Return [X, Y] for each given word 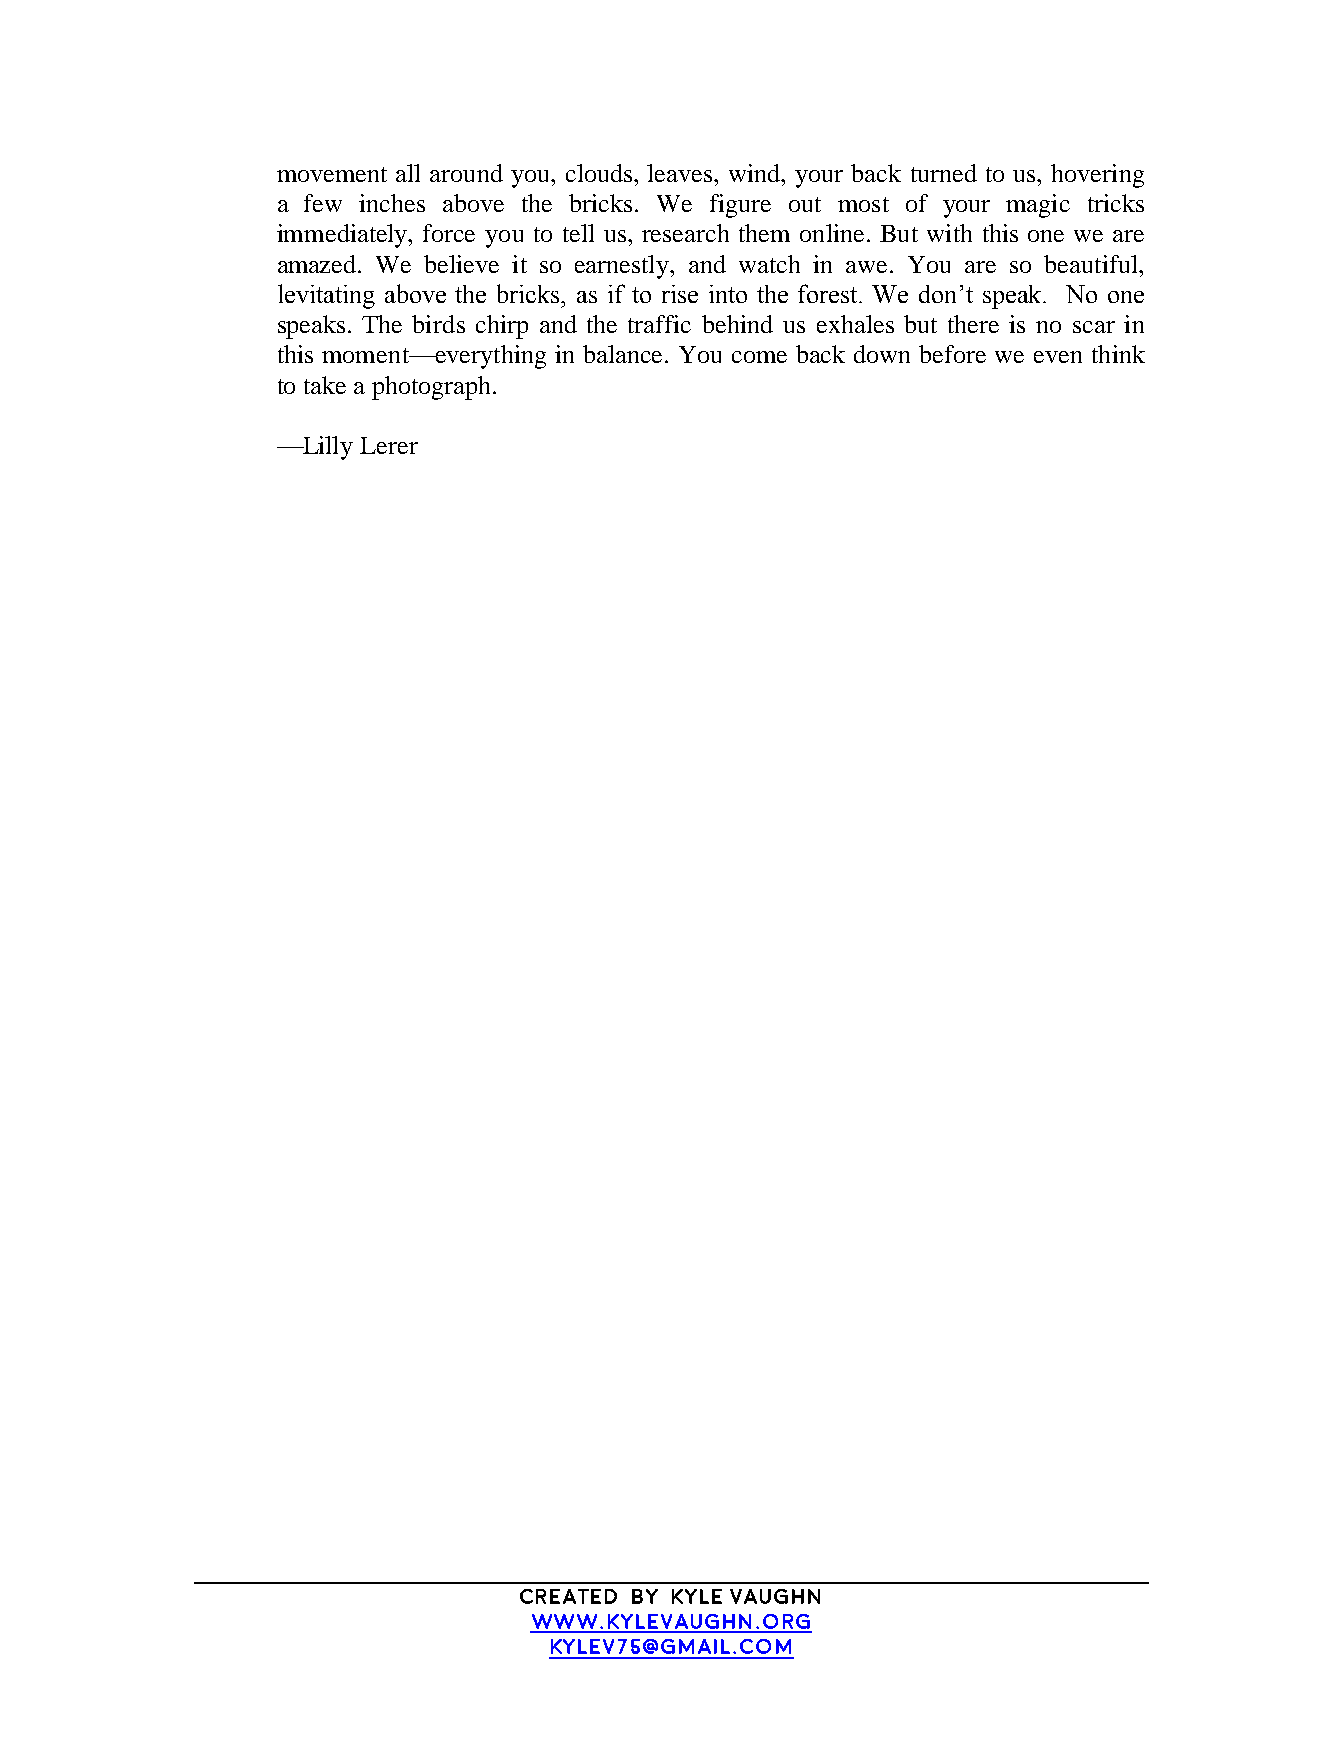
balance [624, 354]
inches [392, 203]
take [325, 385]
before [952, 354]
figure [740, 206]
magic [1038, 206]
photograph [433, 388]
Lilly [327, 448]
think [1118, 354]
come [759, 357]
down [882, 354]
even [1058, 357]
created [568, 1596]
